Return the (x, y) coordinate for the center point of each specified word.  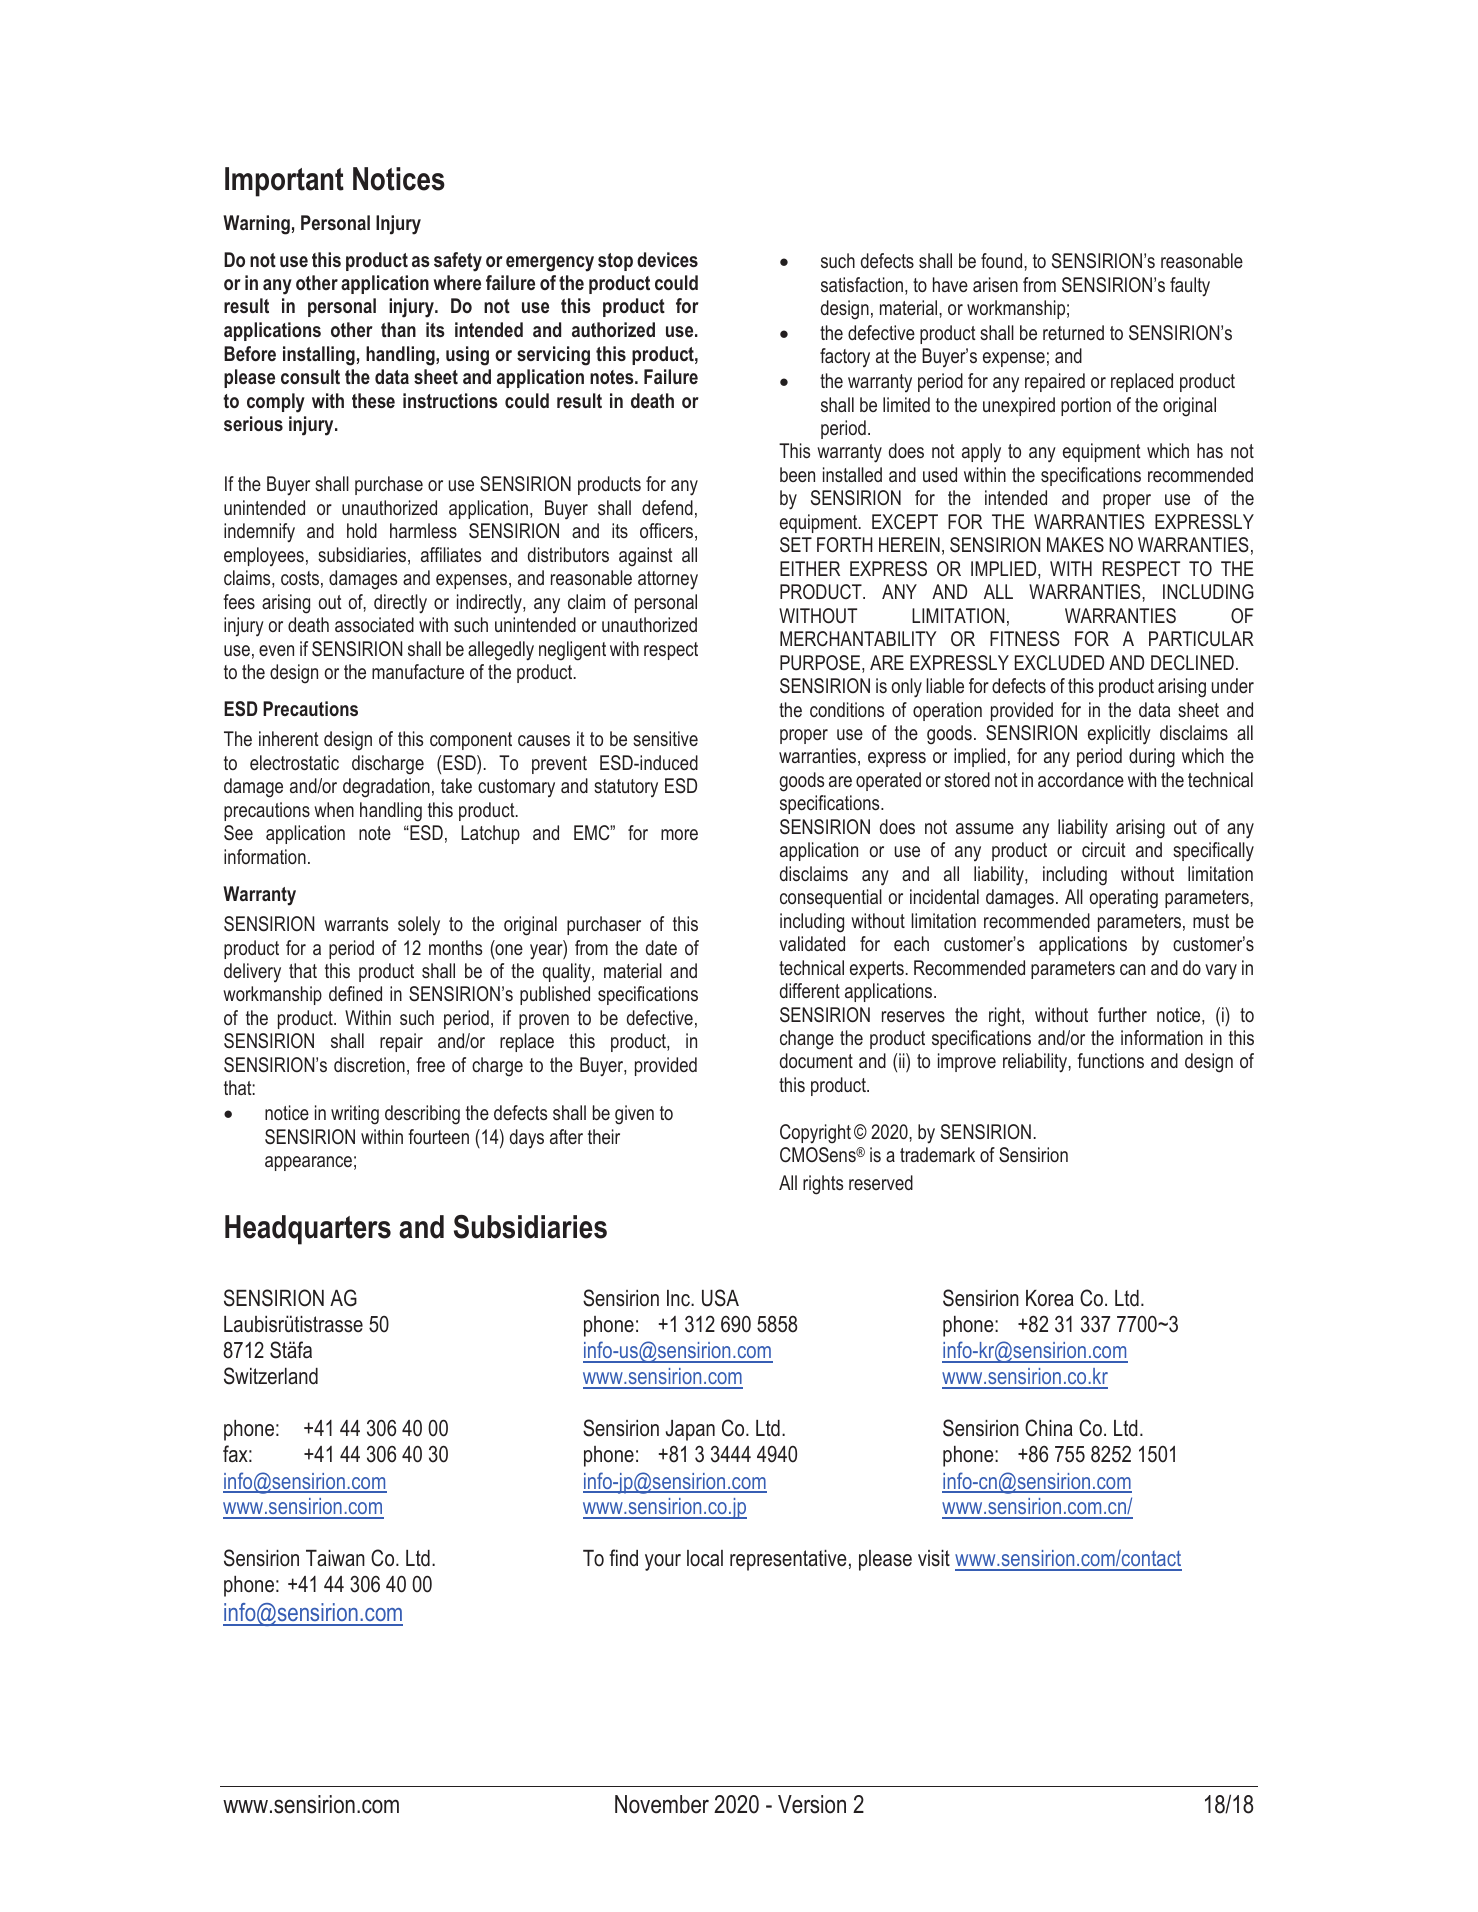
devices (667, 259)
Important (284, 182)
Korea (1050, 1298)
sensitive (665, 738)
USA (720, 1298)
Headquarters (308, 1230)
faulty (1190, 287)
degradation (386, 788)
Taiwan (335, 1558)
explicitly (1119, 735)
